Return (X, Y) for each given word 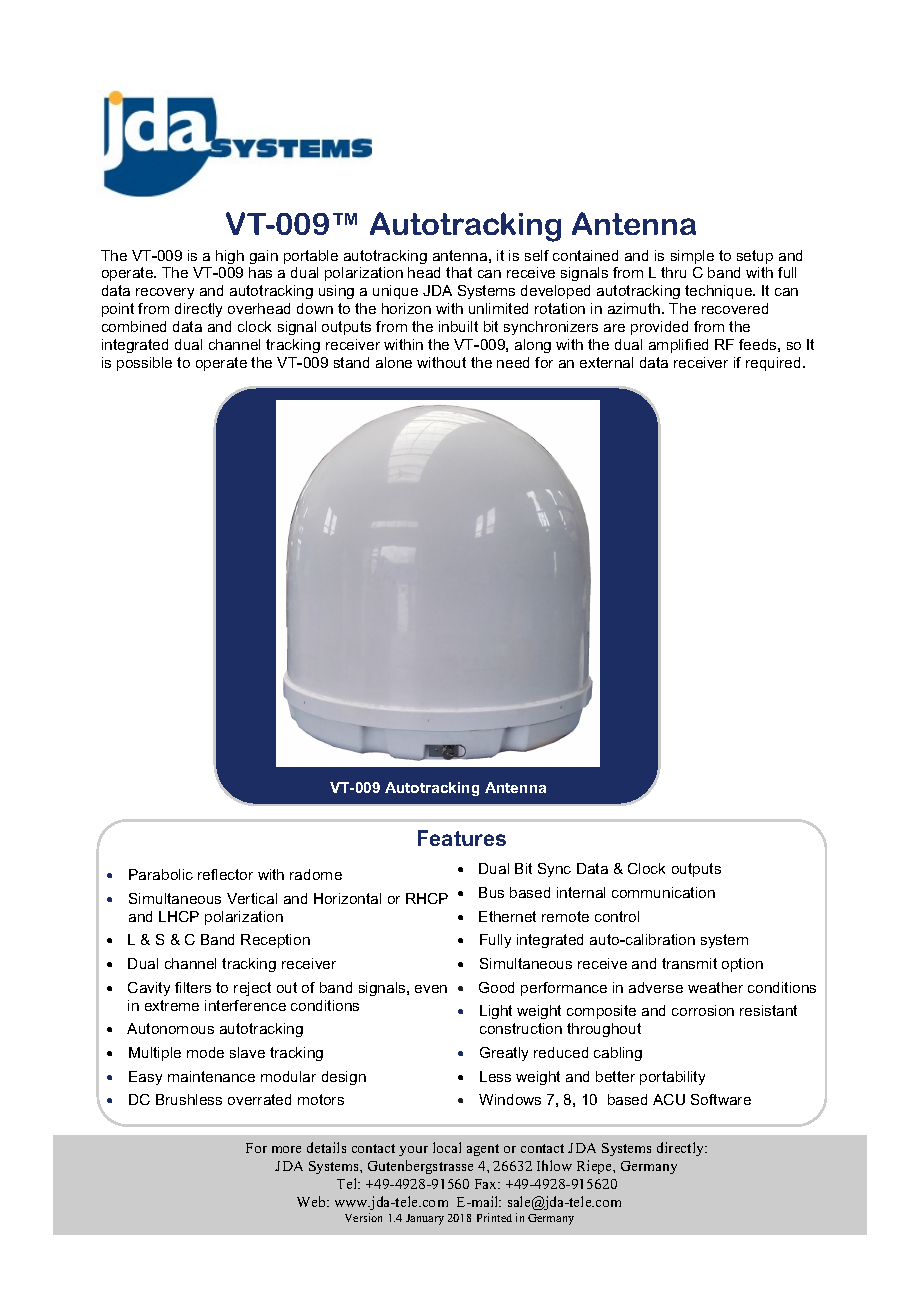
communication (663, 892)
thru (673, 272)
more (286, 1149)
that (459, 272)
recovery (165, 293)
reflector (225, 874)
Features (462, 838)
